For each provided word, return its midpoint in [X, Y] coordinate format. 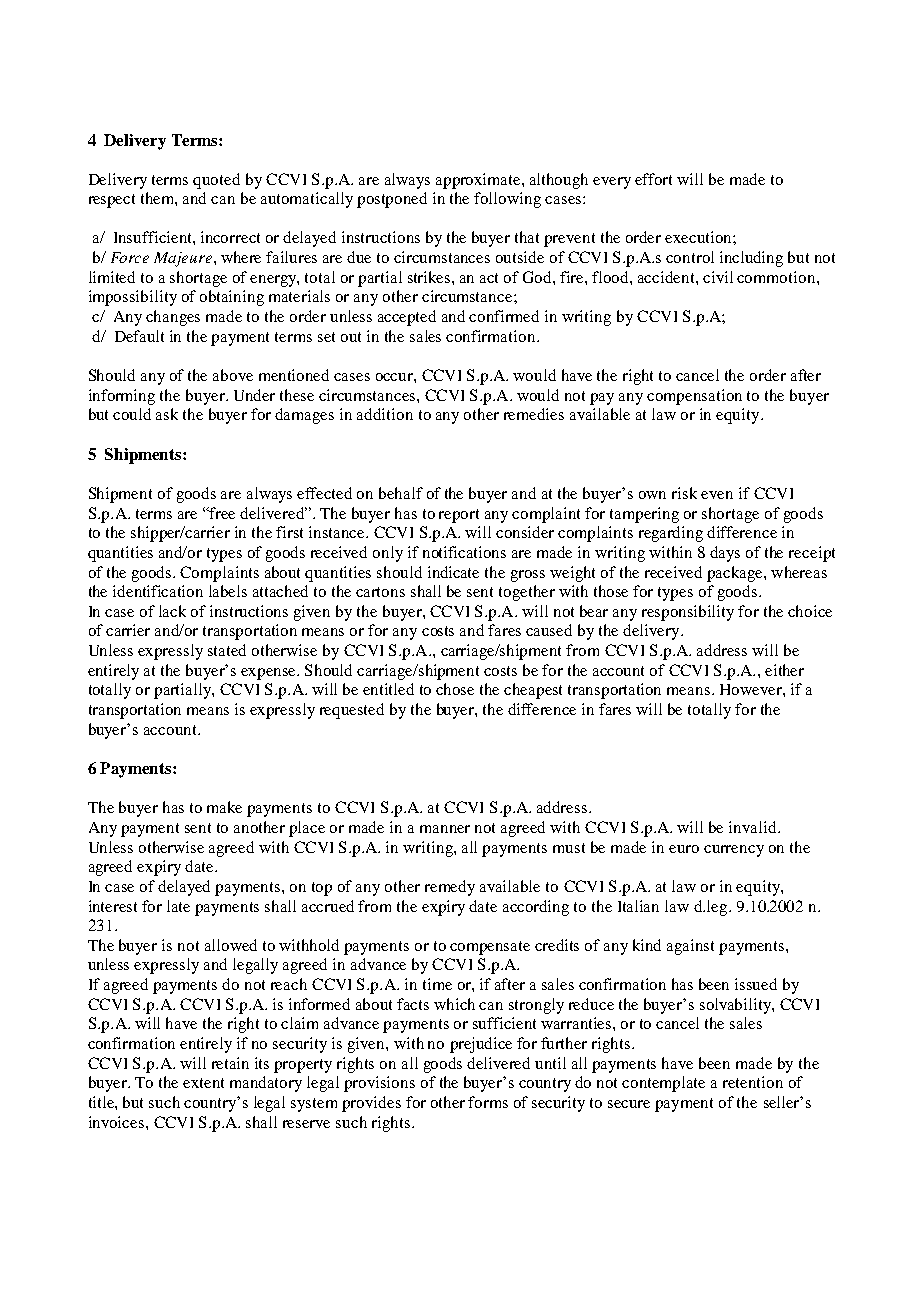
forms [488, 1102]
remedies [534, 414]
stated [227, 650]
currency [734, 851]
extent [203, 1083]
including [751, 259]
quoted [216, 181]
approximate [479, 181]
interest [113, 906]
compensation [694, 397]
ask [167, 414]
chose [455, 689]
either [784, 670]
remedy [450, 888]
